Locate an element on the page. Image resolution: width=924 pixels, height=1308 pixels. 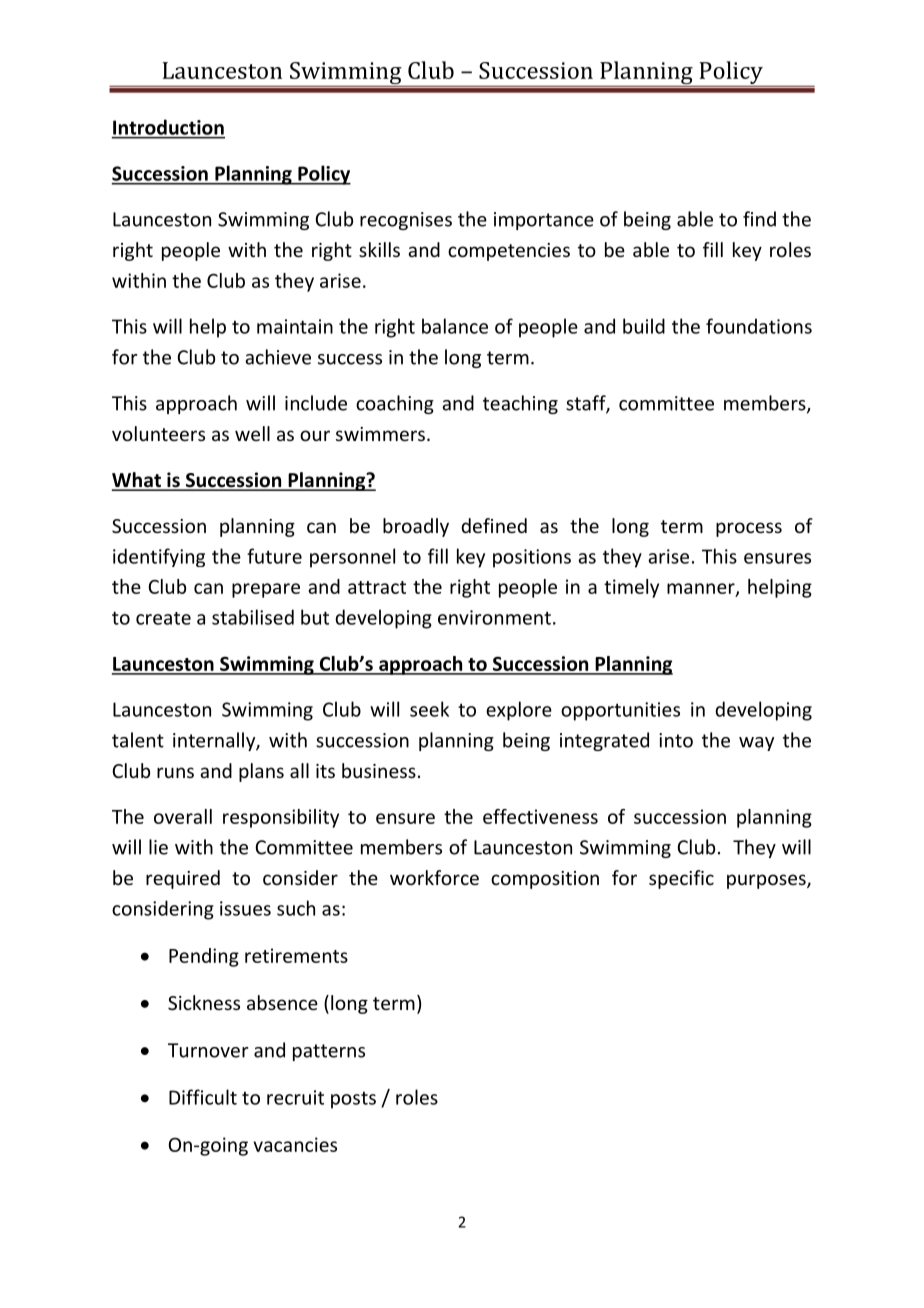
broadly is located at coordinates (416, 527).
